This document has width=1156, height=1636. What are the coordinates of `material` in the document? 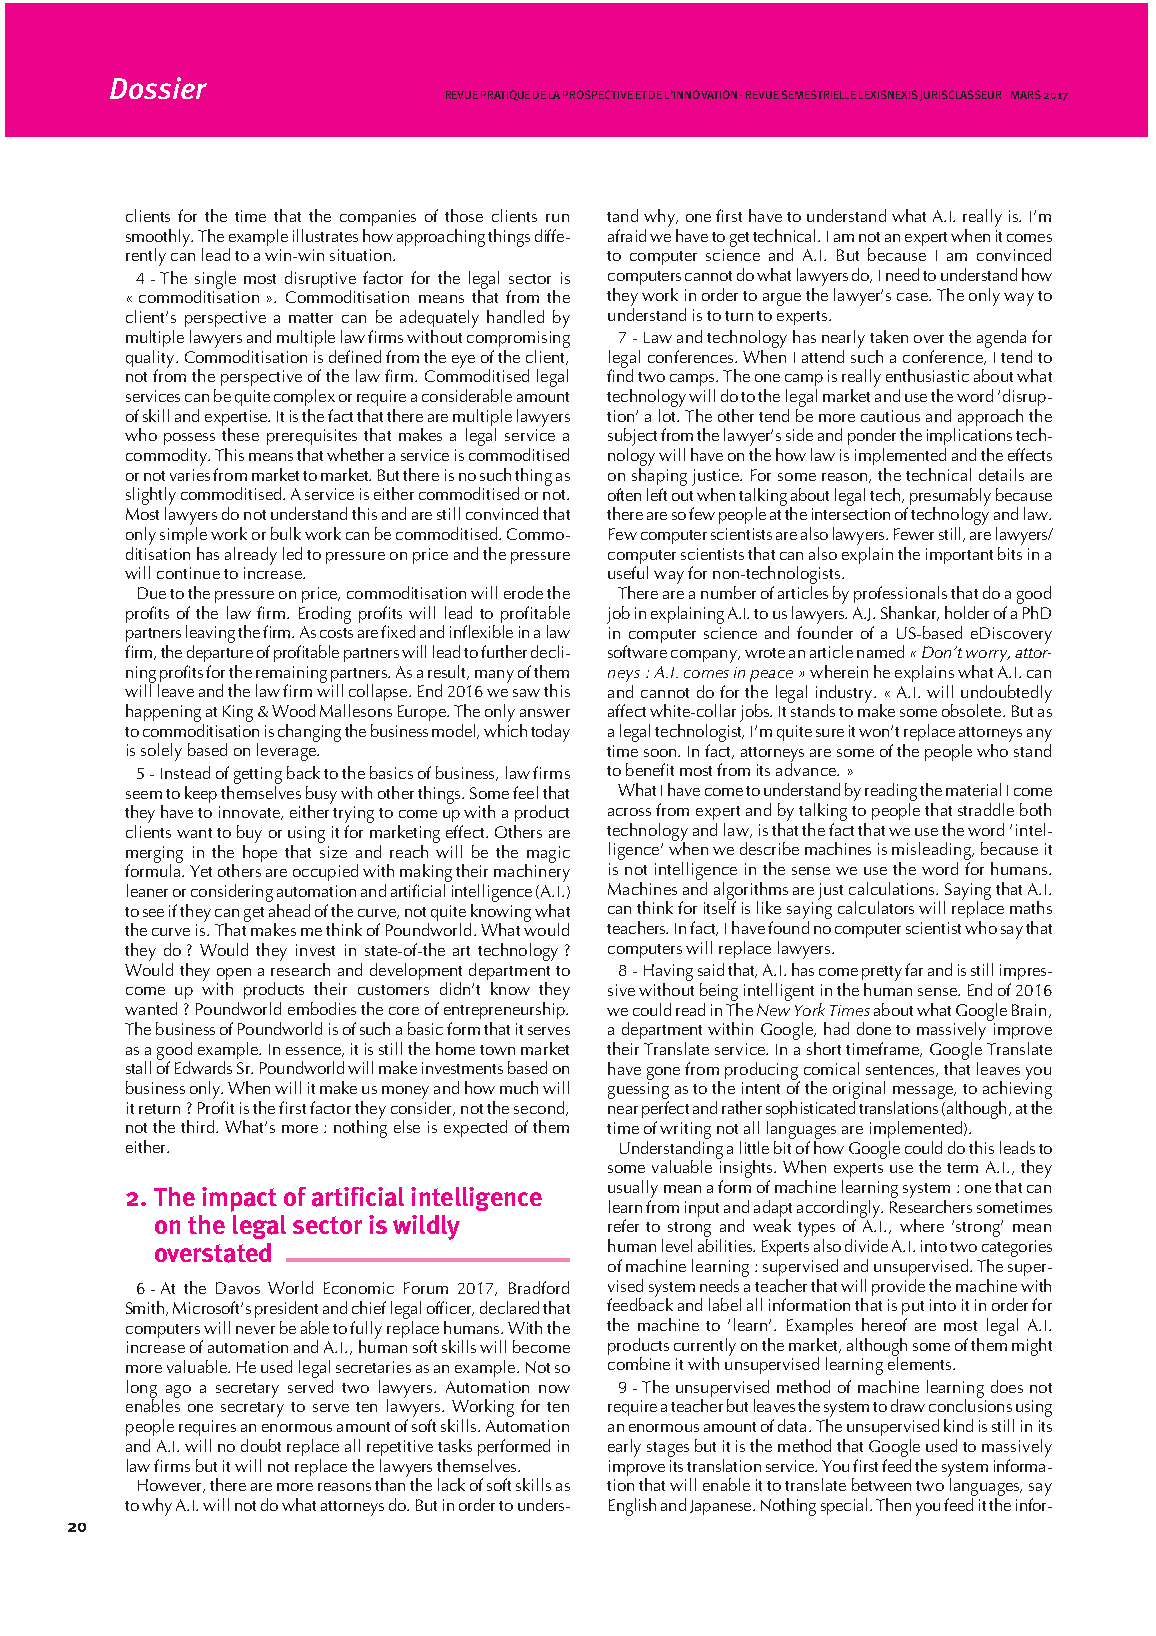 It's located at (973, 789).
